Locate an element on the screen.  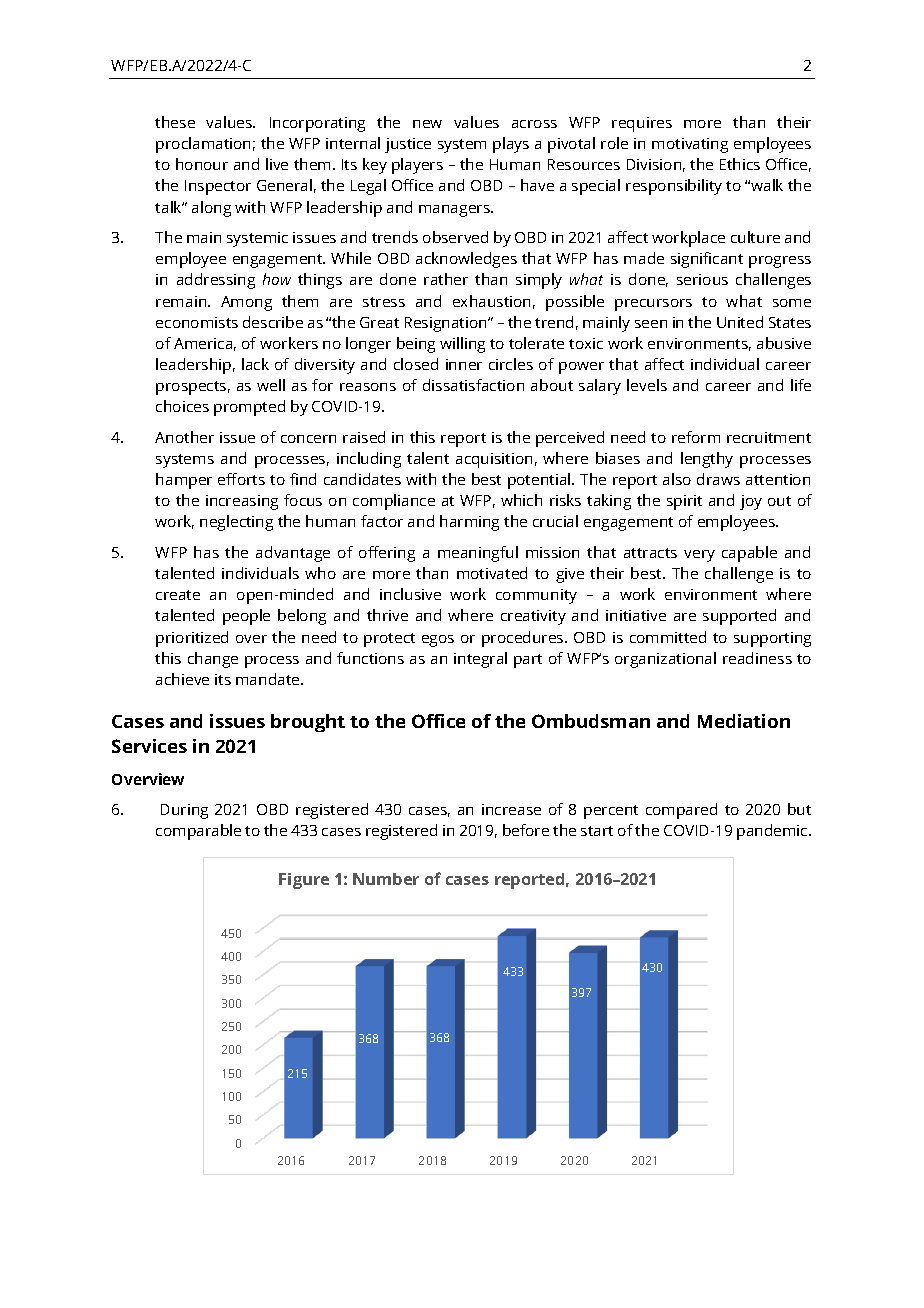
harming is located at coordinates (469, 523).
